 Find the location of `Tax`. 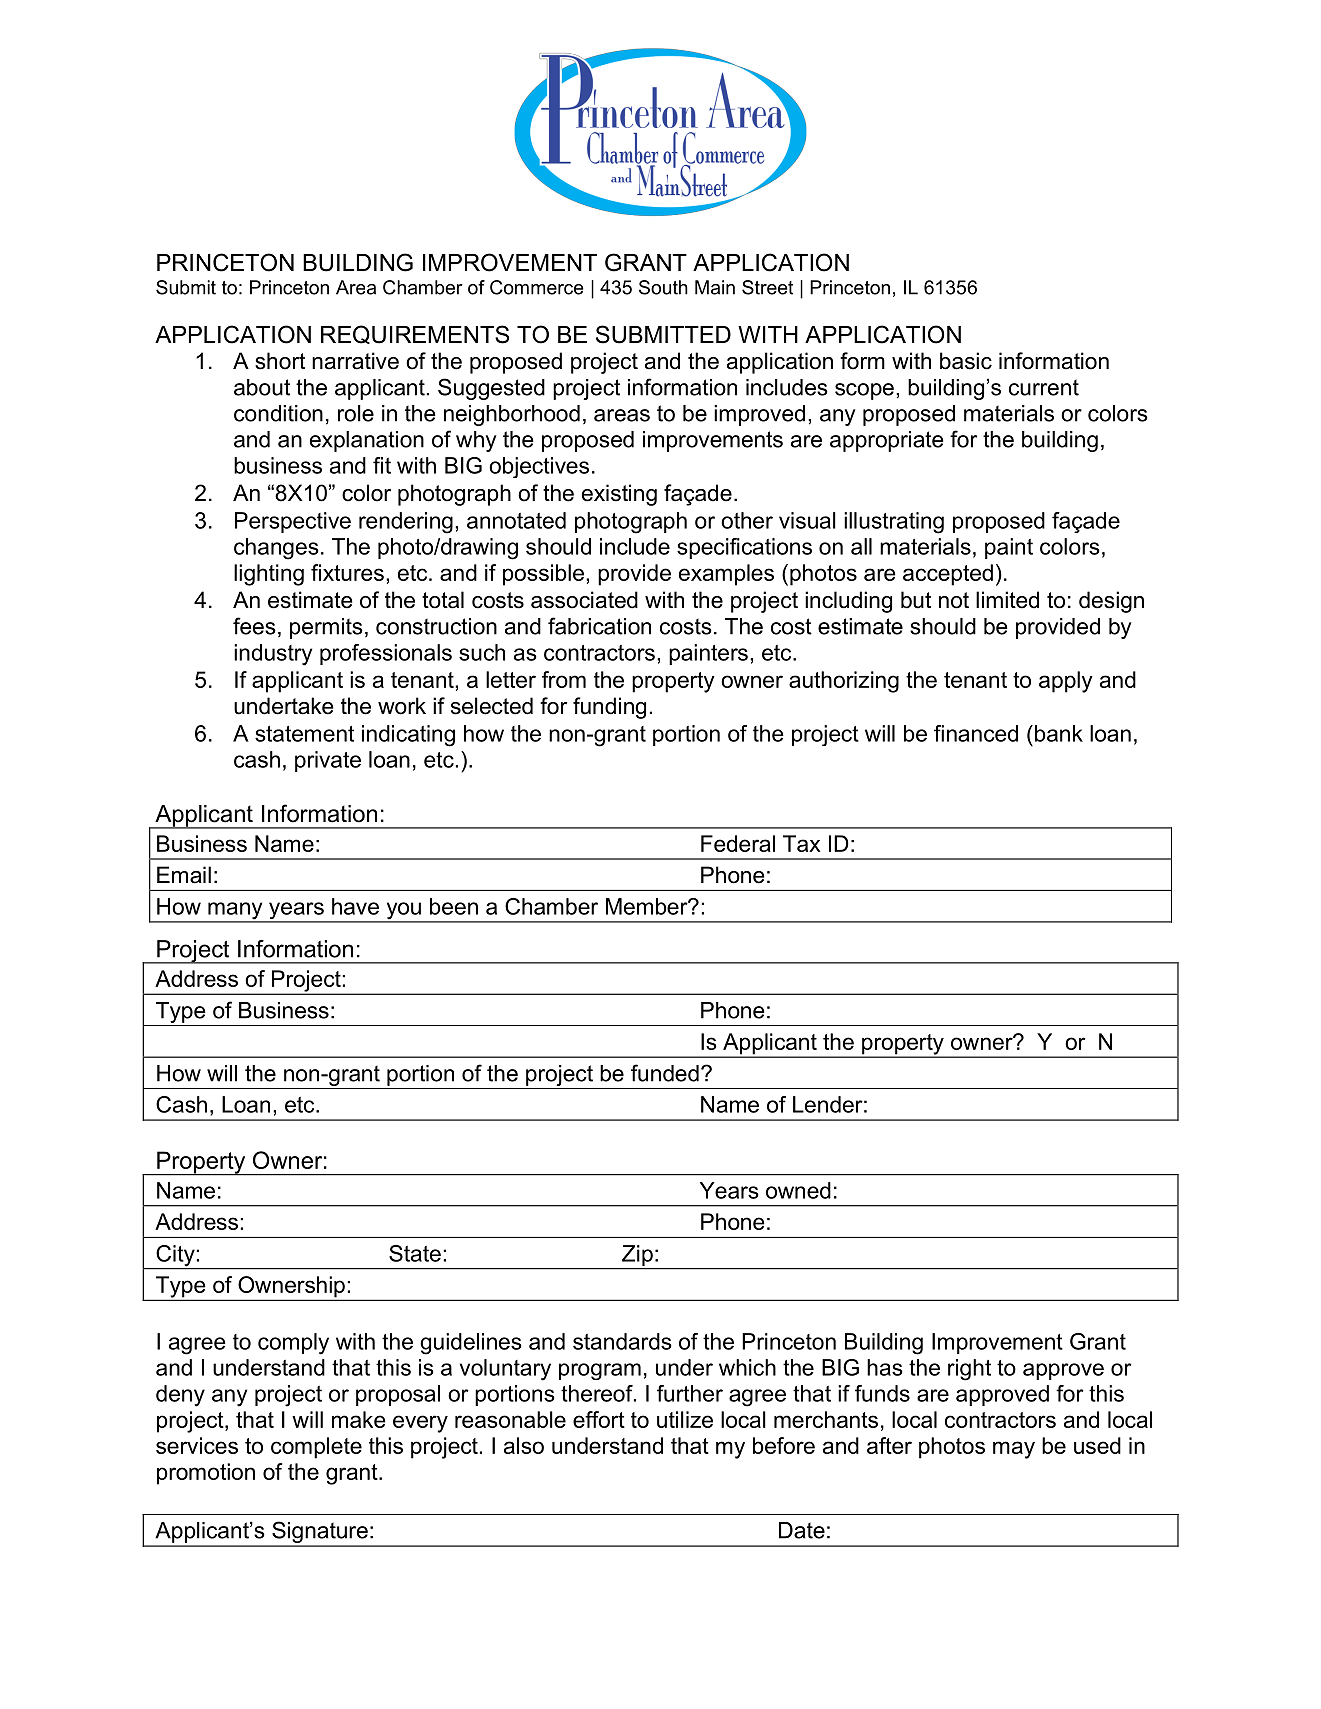

Tax is located at coordinates (801, 843).
